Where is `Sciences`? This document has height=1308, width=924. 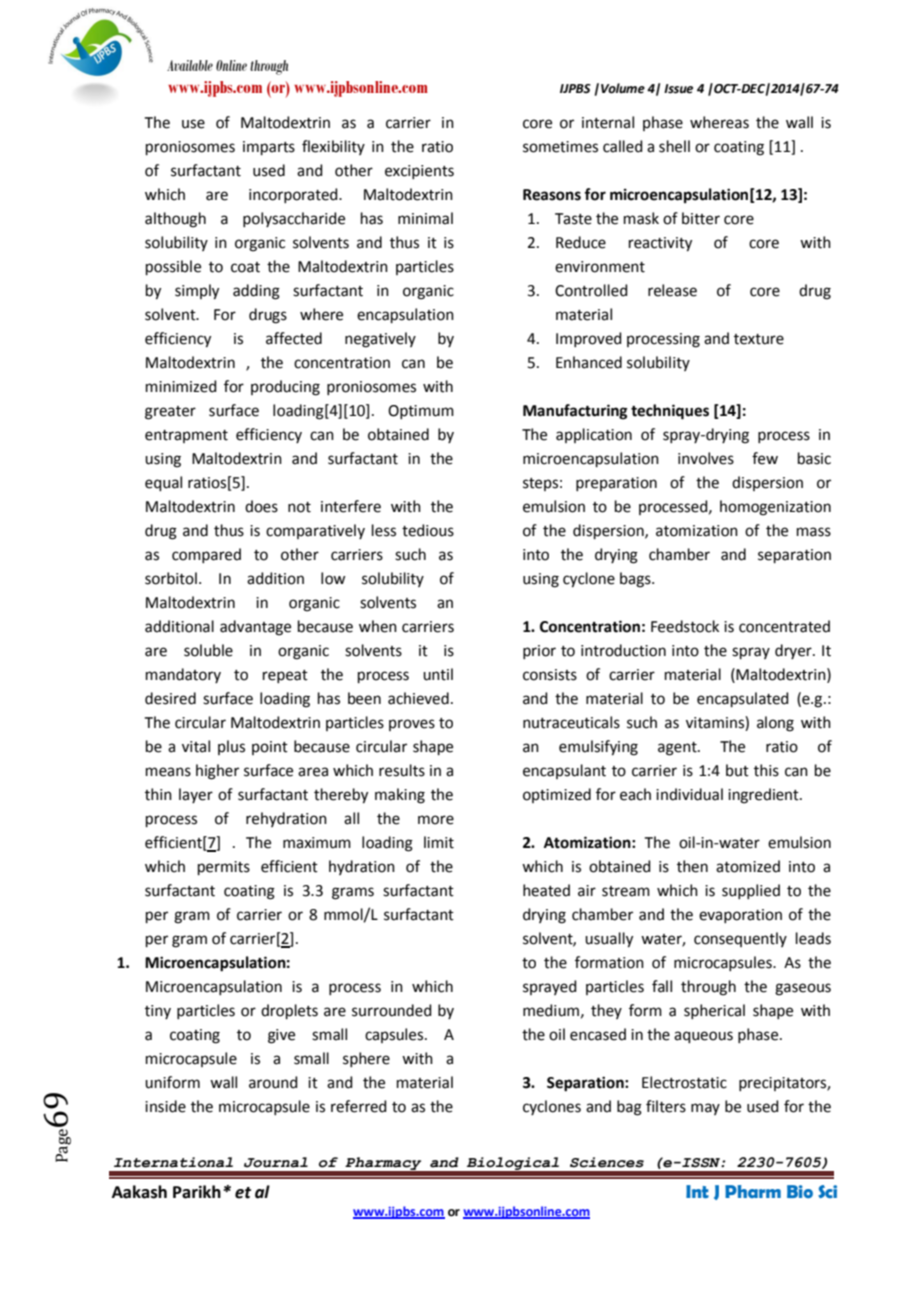 Sciences is located at coordinates (607, 1162).
